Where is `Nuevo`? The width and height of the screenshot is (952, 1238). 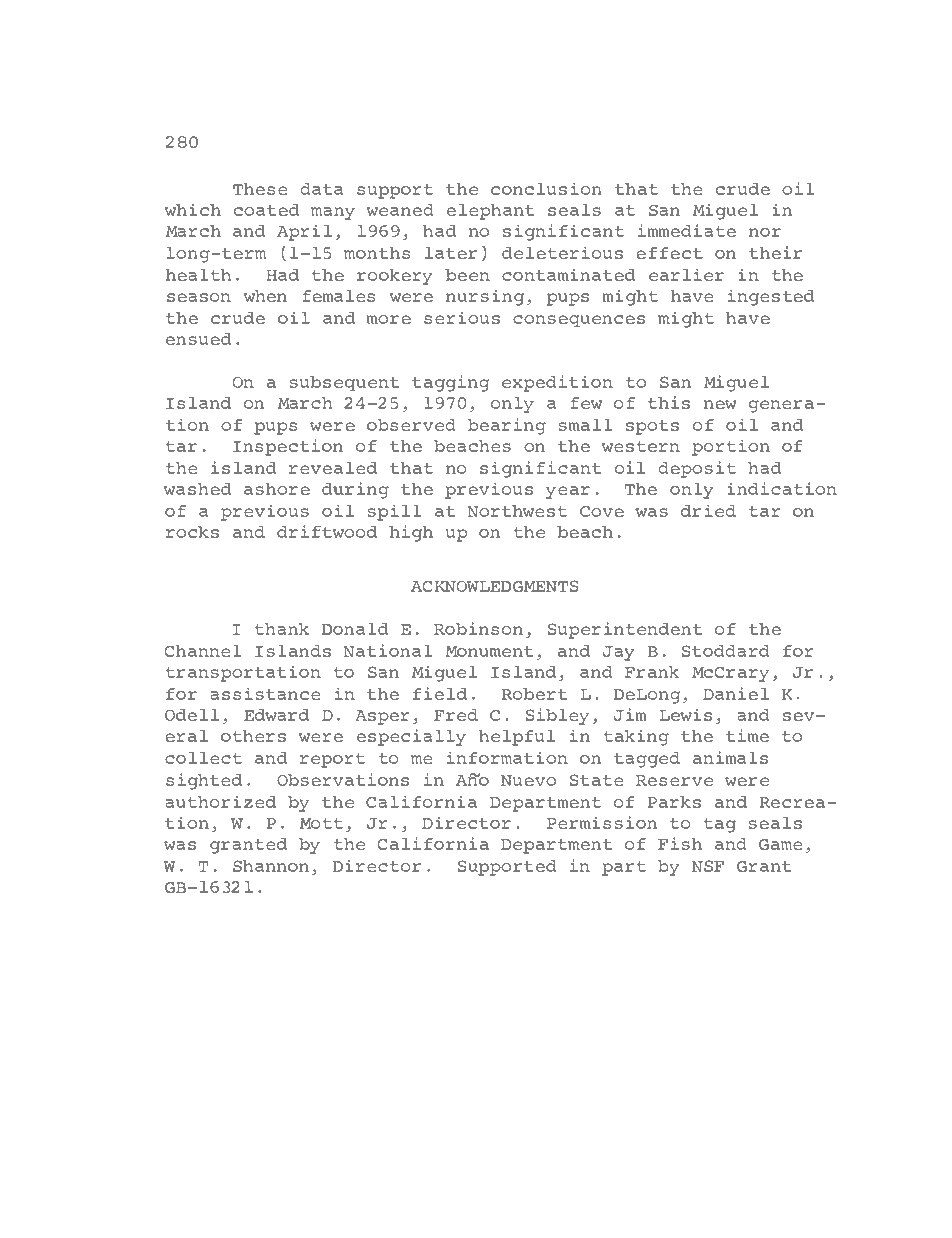
Nuevo is located at coordinates (528, 780).
